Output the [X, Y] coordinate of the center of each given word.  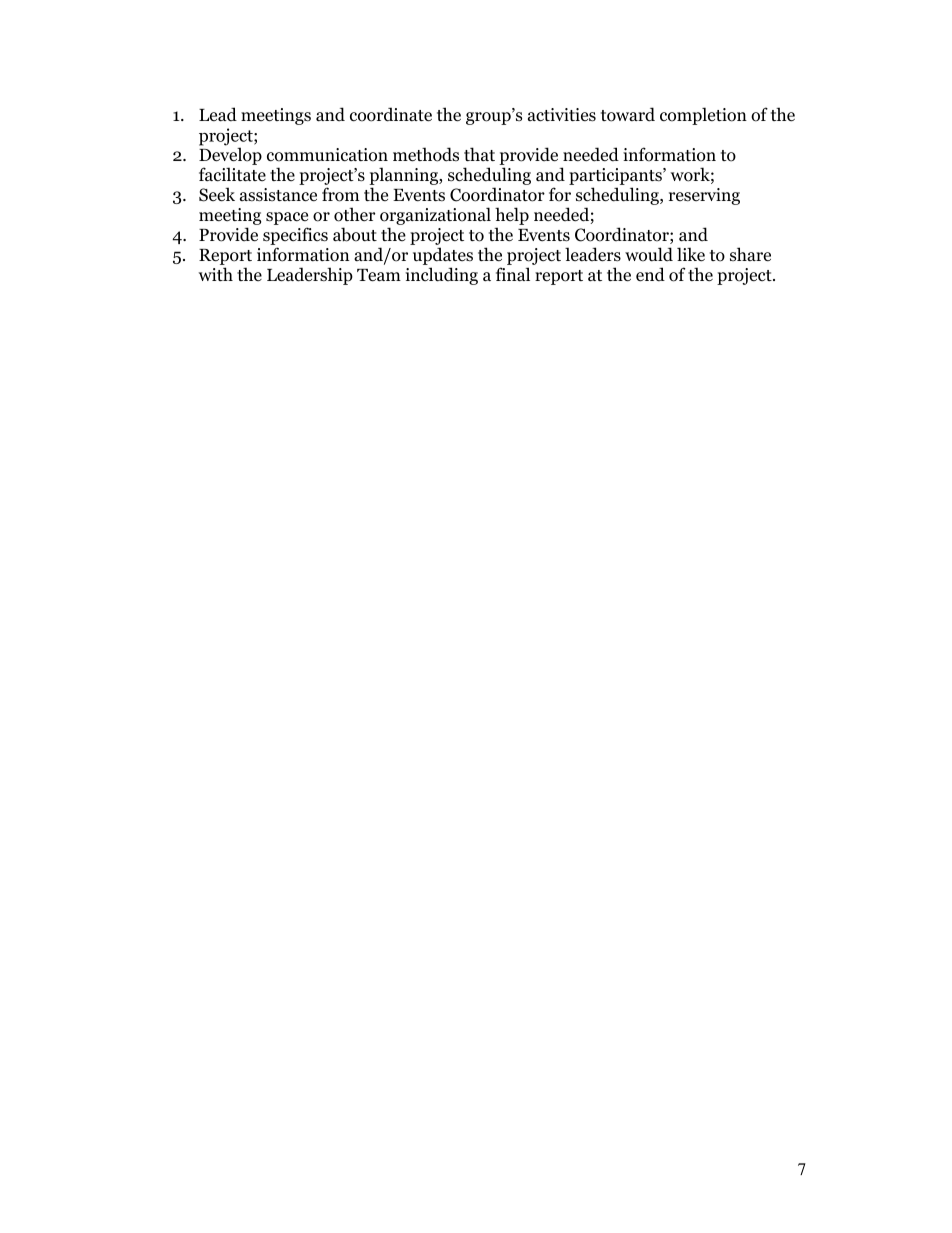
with [216, 274]
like [691, 254]
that [479, 154]
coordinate [391, 114]
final [513, 274]
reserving [704, 196]
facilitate [232, 174]
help [512, 217]
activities [562, 115]
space [287, 220]
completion [703, 116]
